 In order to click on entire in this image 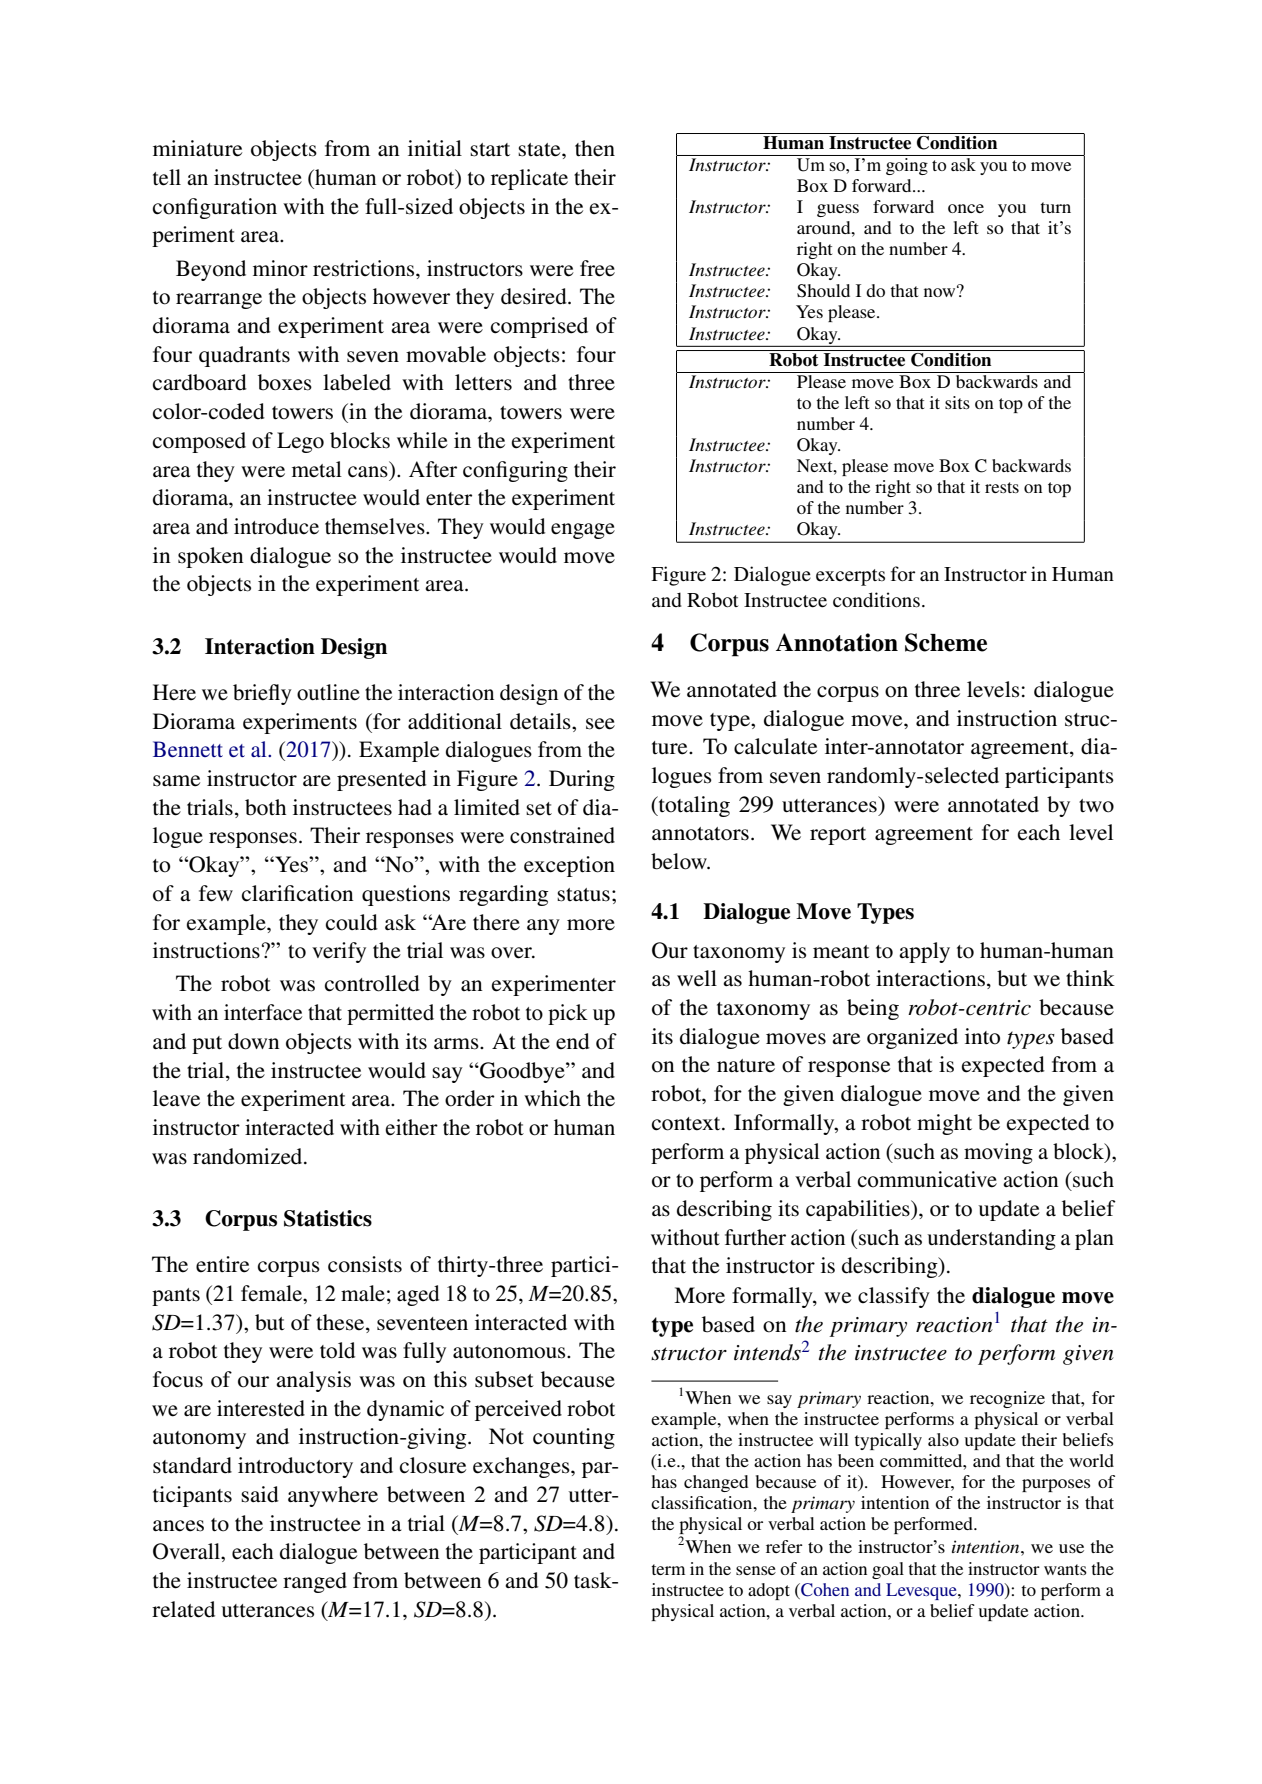, I will do `click(222, 1264)`.
